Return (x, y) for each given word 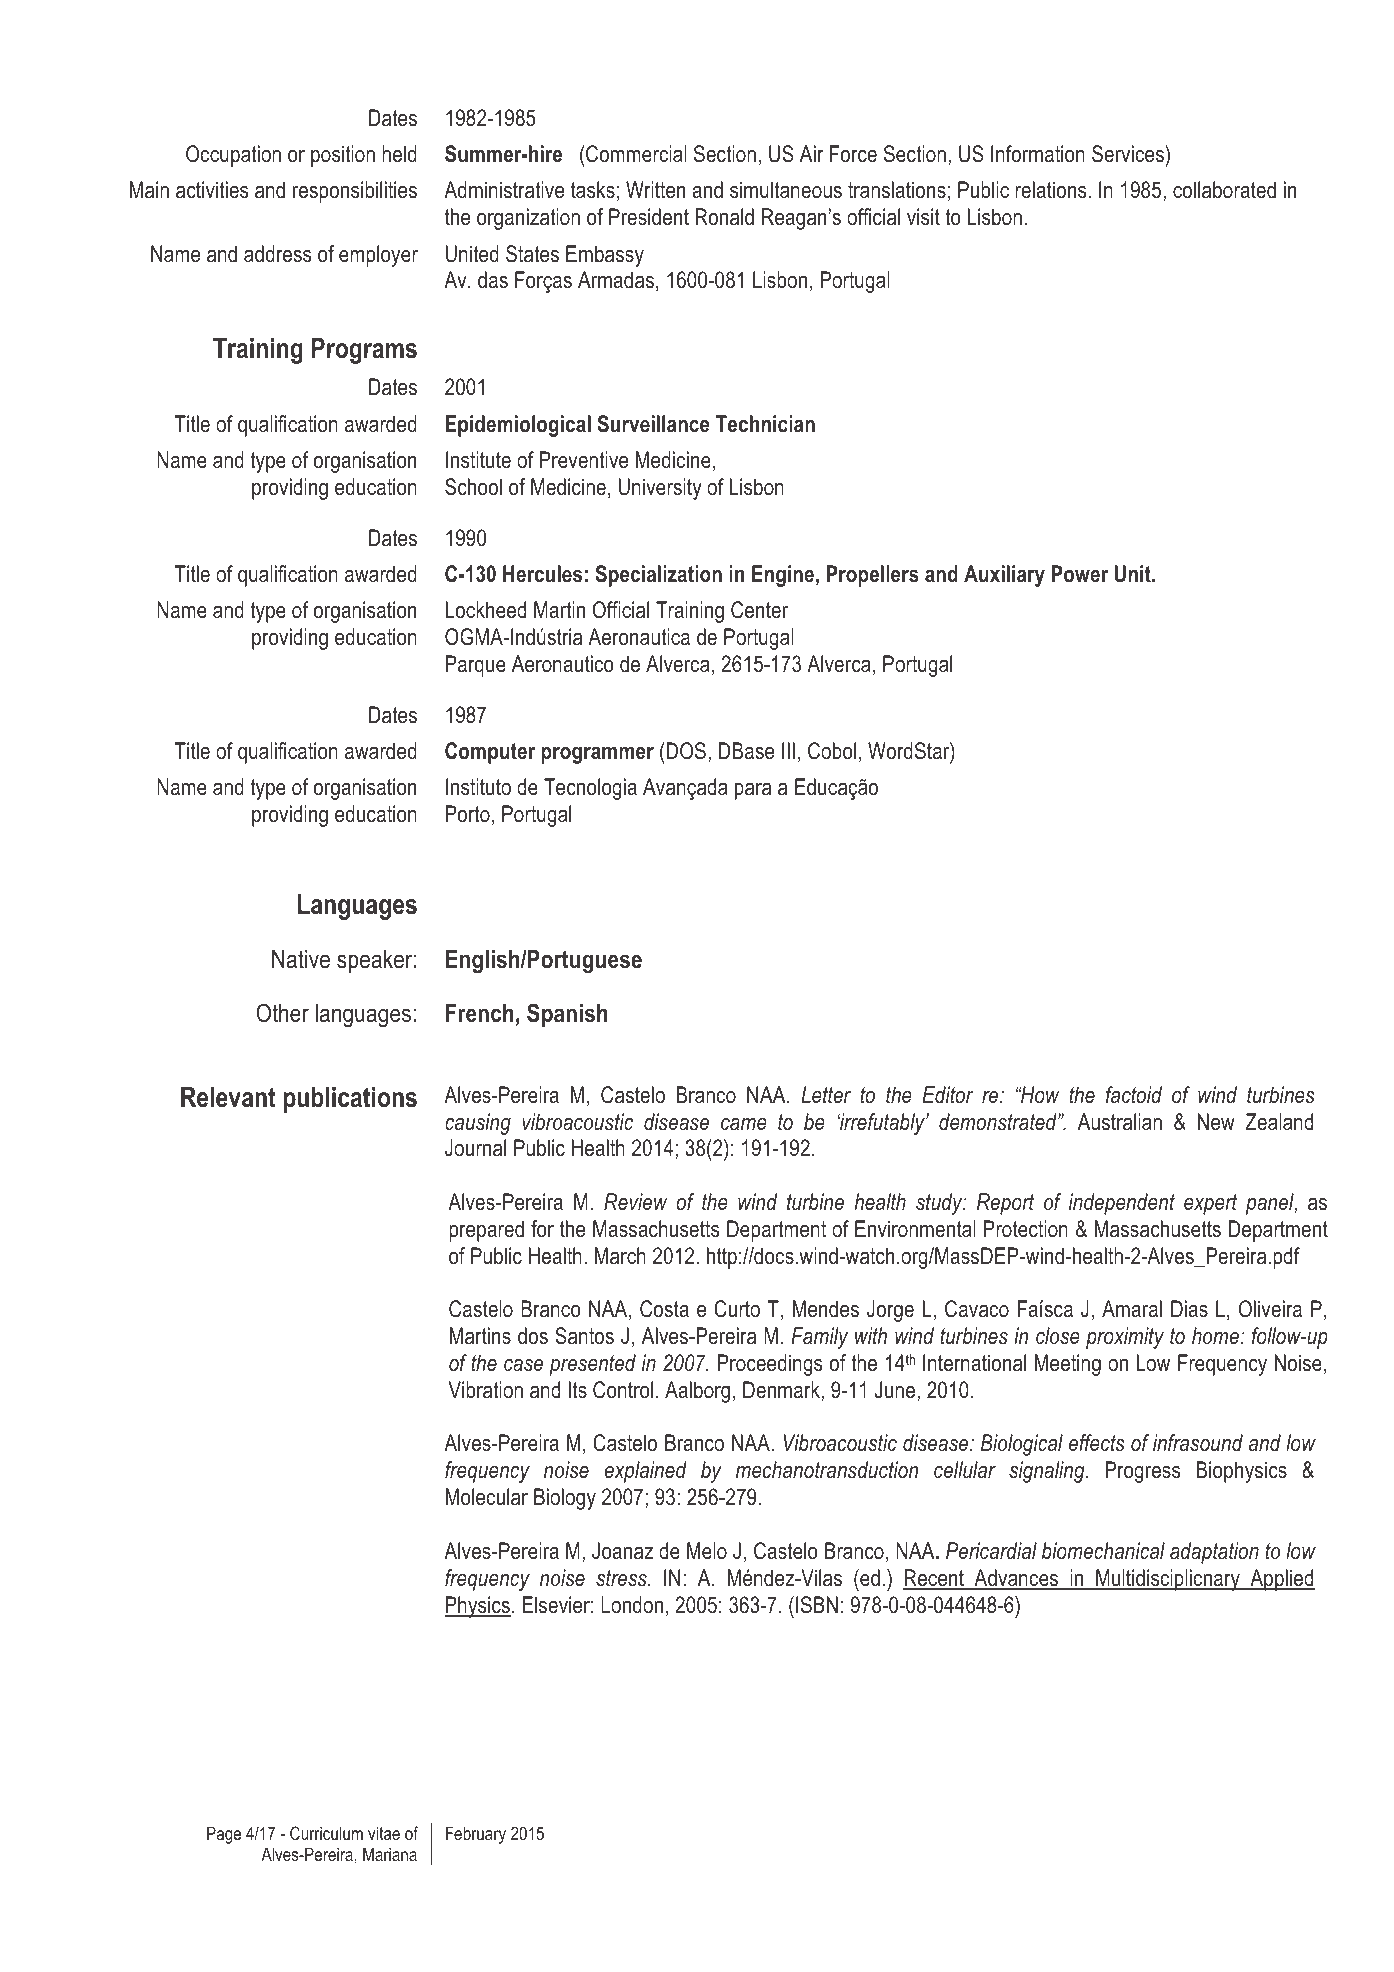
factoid (1134, 1095)
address (277, 254)
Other (283, 1013)
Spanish (567, 1015)
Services (1129, 154)
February (476, 1835)
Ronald (724, 217)
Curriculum (326, 1833)
